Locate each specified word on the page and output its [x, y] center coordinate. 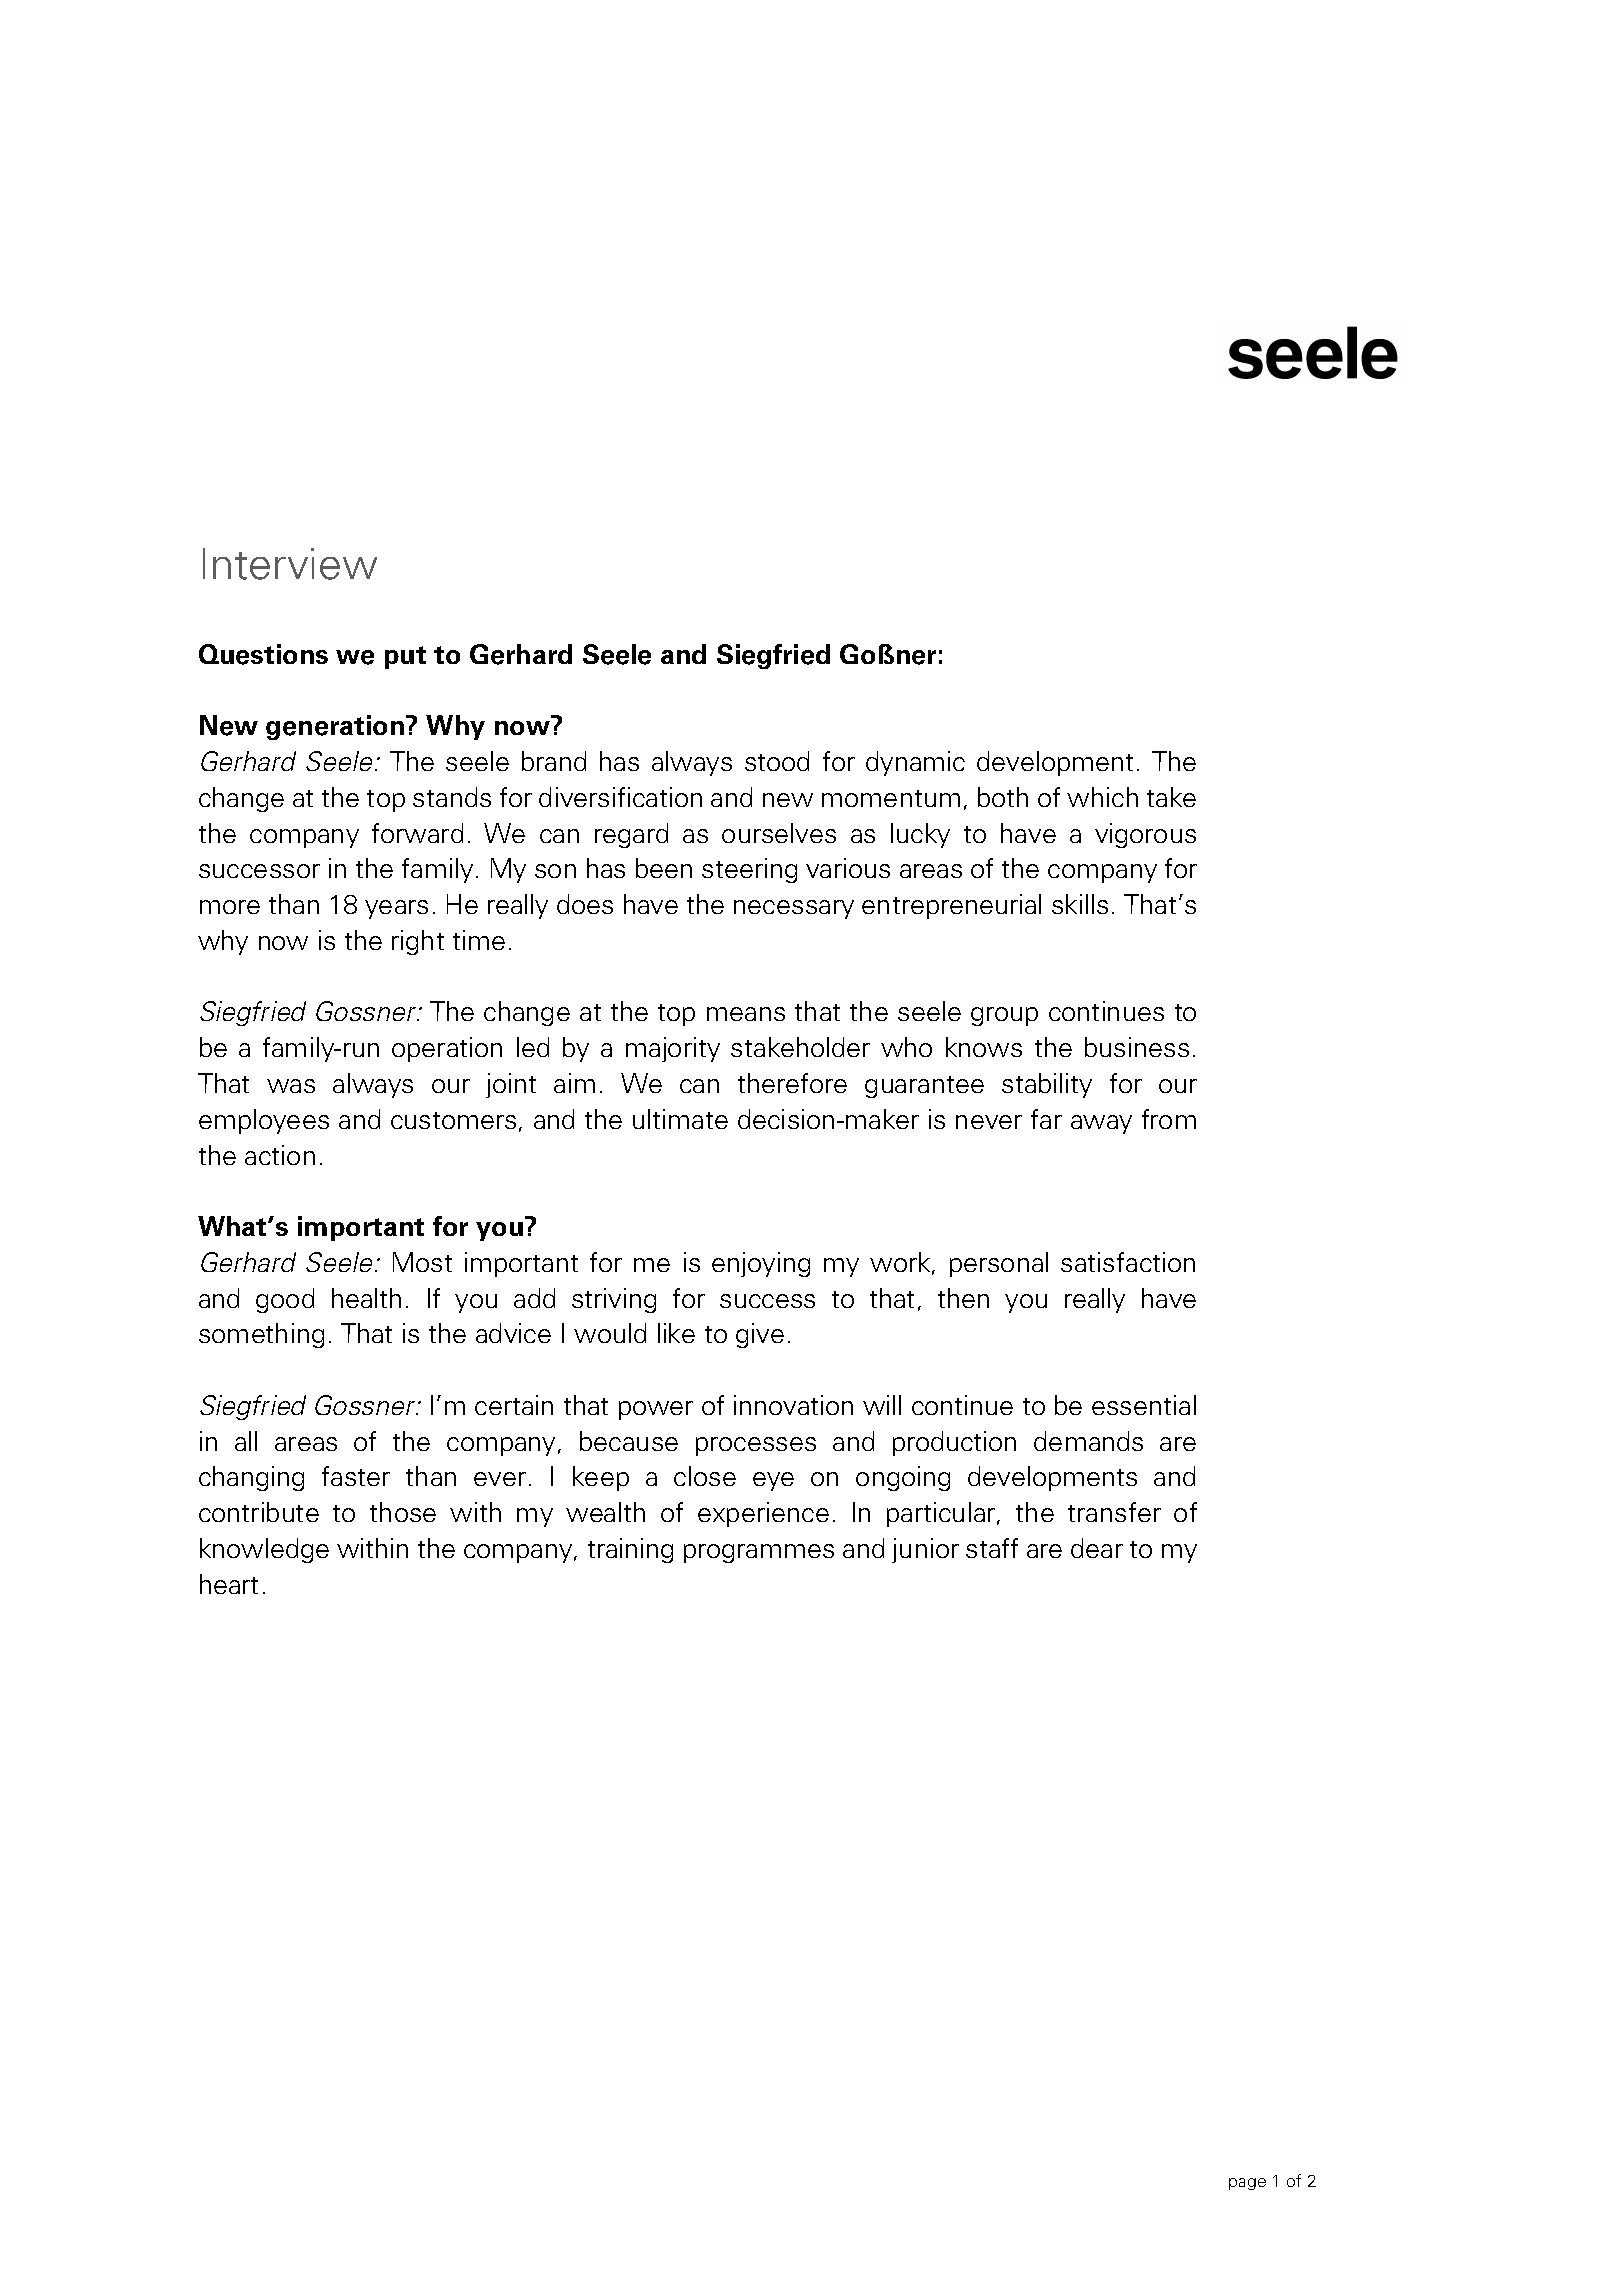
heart [229, 1584]
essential [1144, 1405]
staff [992, 1548]
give [760, 1335]
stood [777, 761]
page [1247, 2184]
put [405, 657]
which [1102, 797]
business [1137, 1047]
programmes [759, 1553]
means [746, 1014]
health [366, 1298]
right [418, 942]
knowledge [264, 1550]
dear [1097, 1548]
